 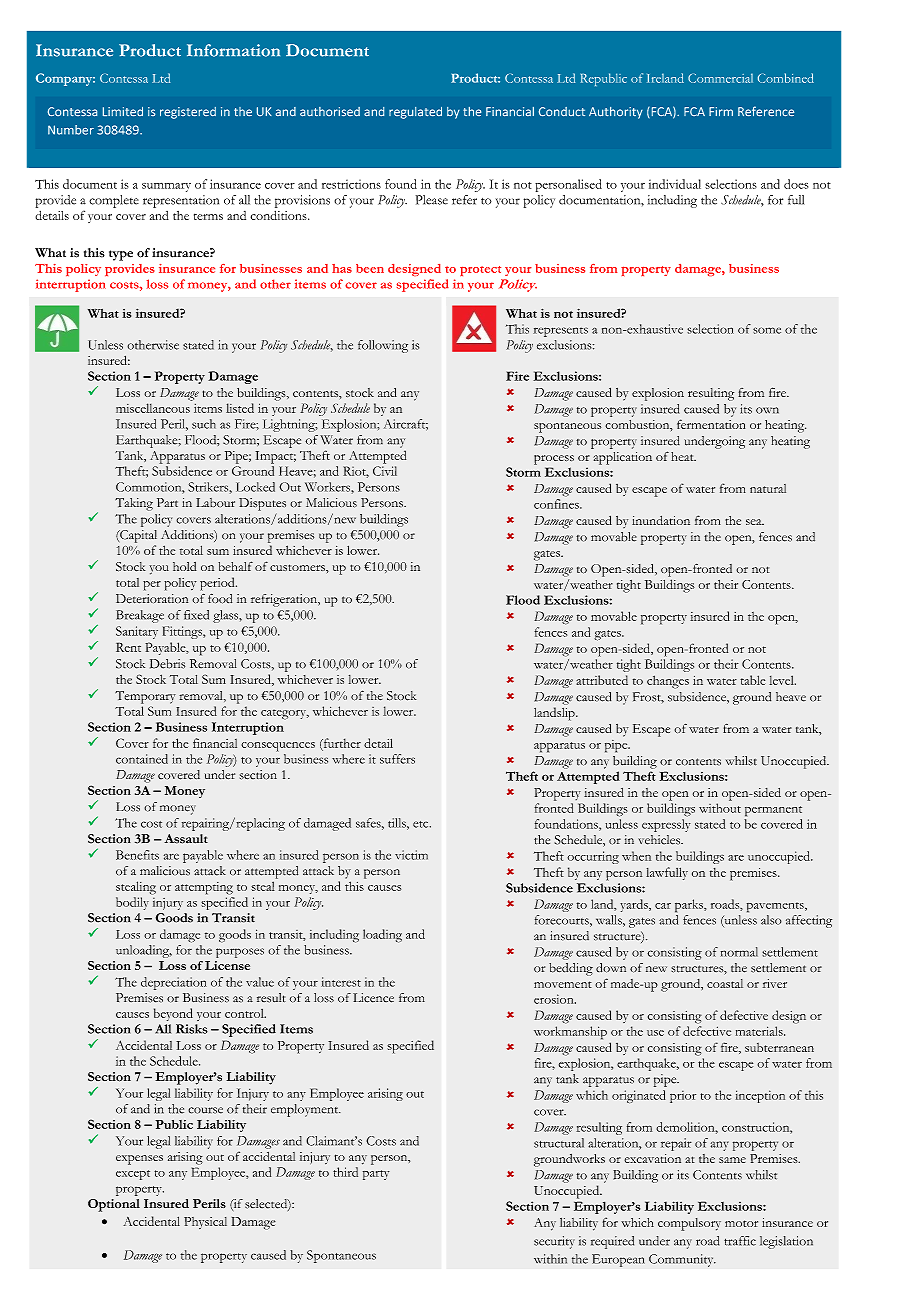 What do you see at coordinates (373, 998) in the page?
I see `Licence` at bounding box center [373, 998].
